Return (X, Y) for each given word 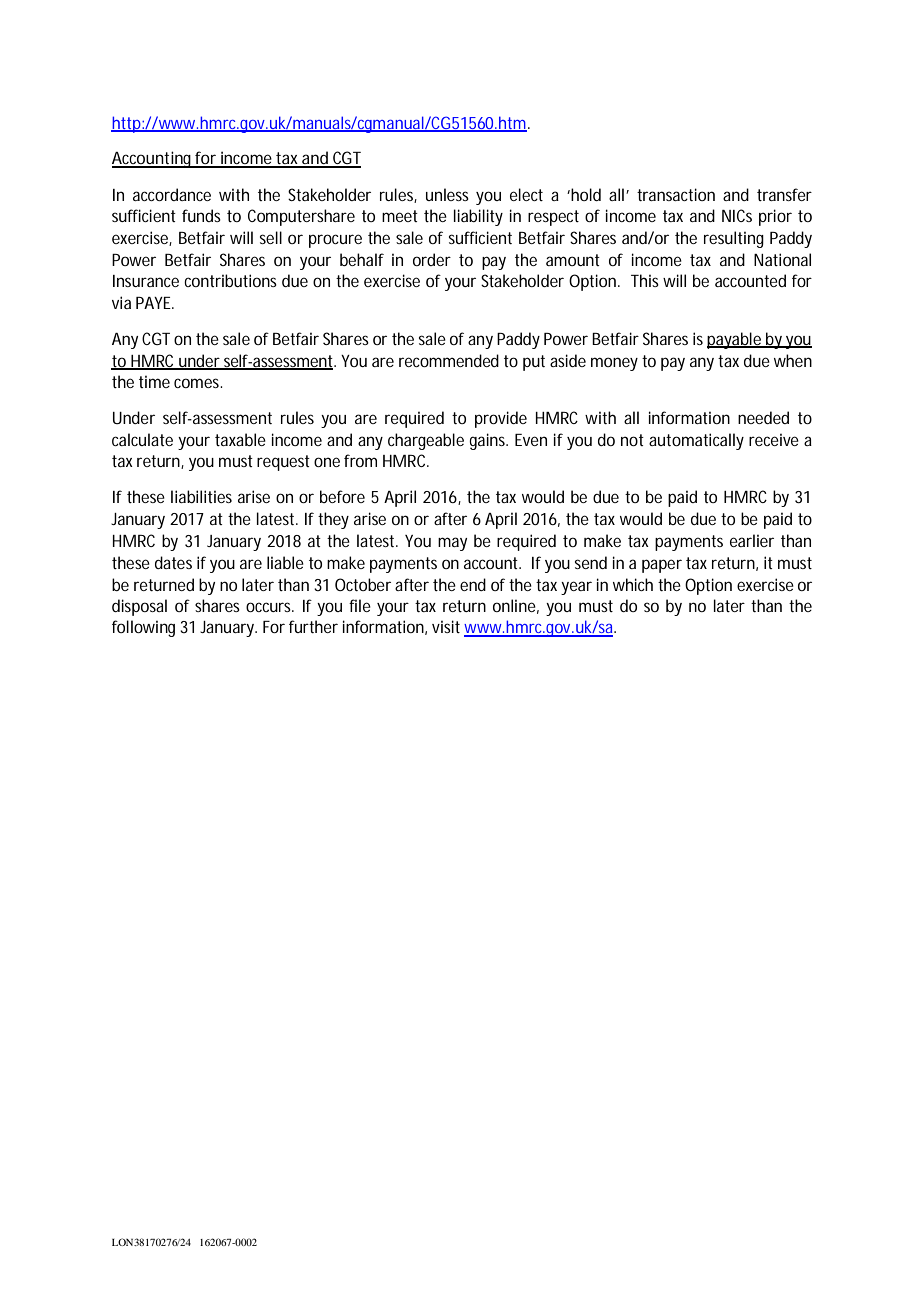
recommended (449, 360)
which (633, 584)
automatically (696, 441)
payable (736, 340)
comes (198, 383)
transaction (676, 194)
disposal (139, 607)
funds (201, 215)
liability (478, 217)
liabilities (201, 496)
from (360, 460)
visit (446, 626)
